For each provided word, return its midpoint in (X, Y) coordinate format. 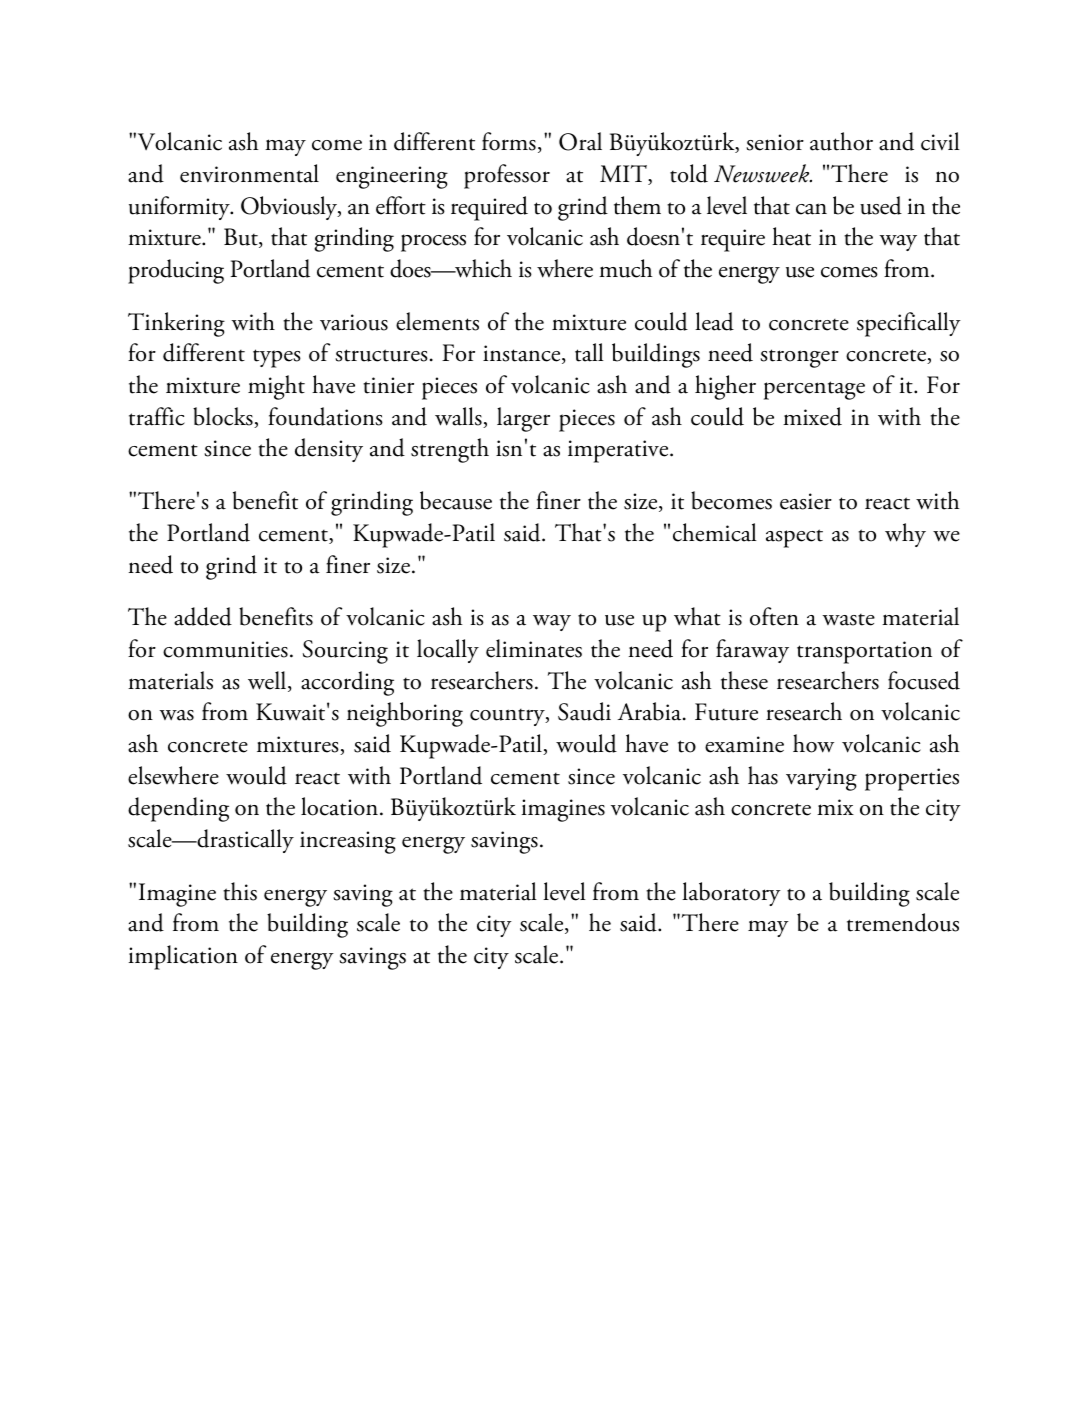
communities (225, 649)
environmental (249, 173)
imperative (619, 451)
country (508, 717)
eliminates (534, 648)
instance (523, 354)
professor (507, 176)
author (841, 141)
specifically (909, 324)
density (329, 450)
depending (178, 809)
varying (821, 779)
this (240, 891)
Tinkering (176, 324)
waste (848, 620)
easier (806, 501)
